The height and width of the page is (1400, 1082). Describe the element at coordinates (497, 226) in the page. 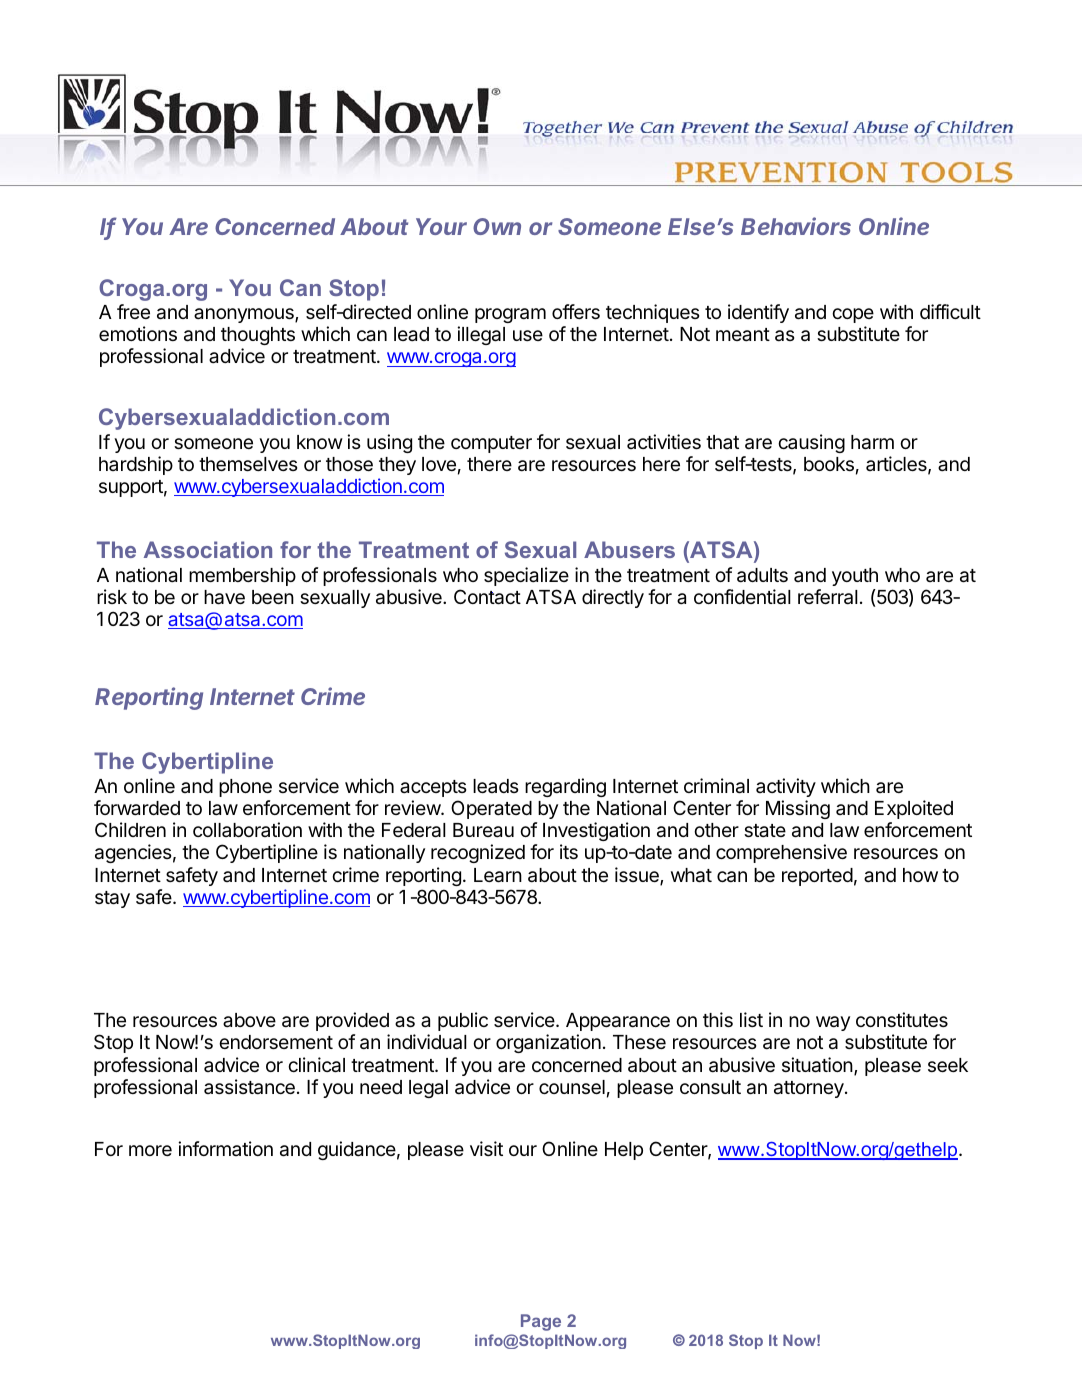

I see `Own` at that location.
